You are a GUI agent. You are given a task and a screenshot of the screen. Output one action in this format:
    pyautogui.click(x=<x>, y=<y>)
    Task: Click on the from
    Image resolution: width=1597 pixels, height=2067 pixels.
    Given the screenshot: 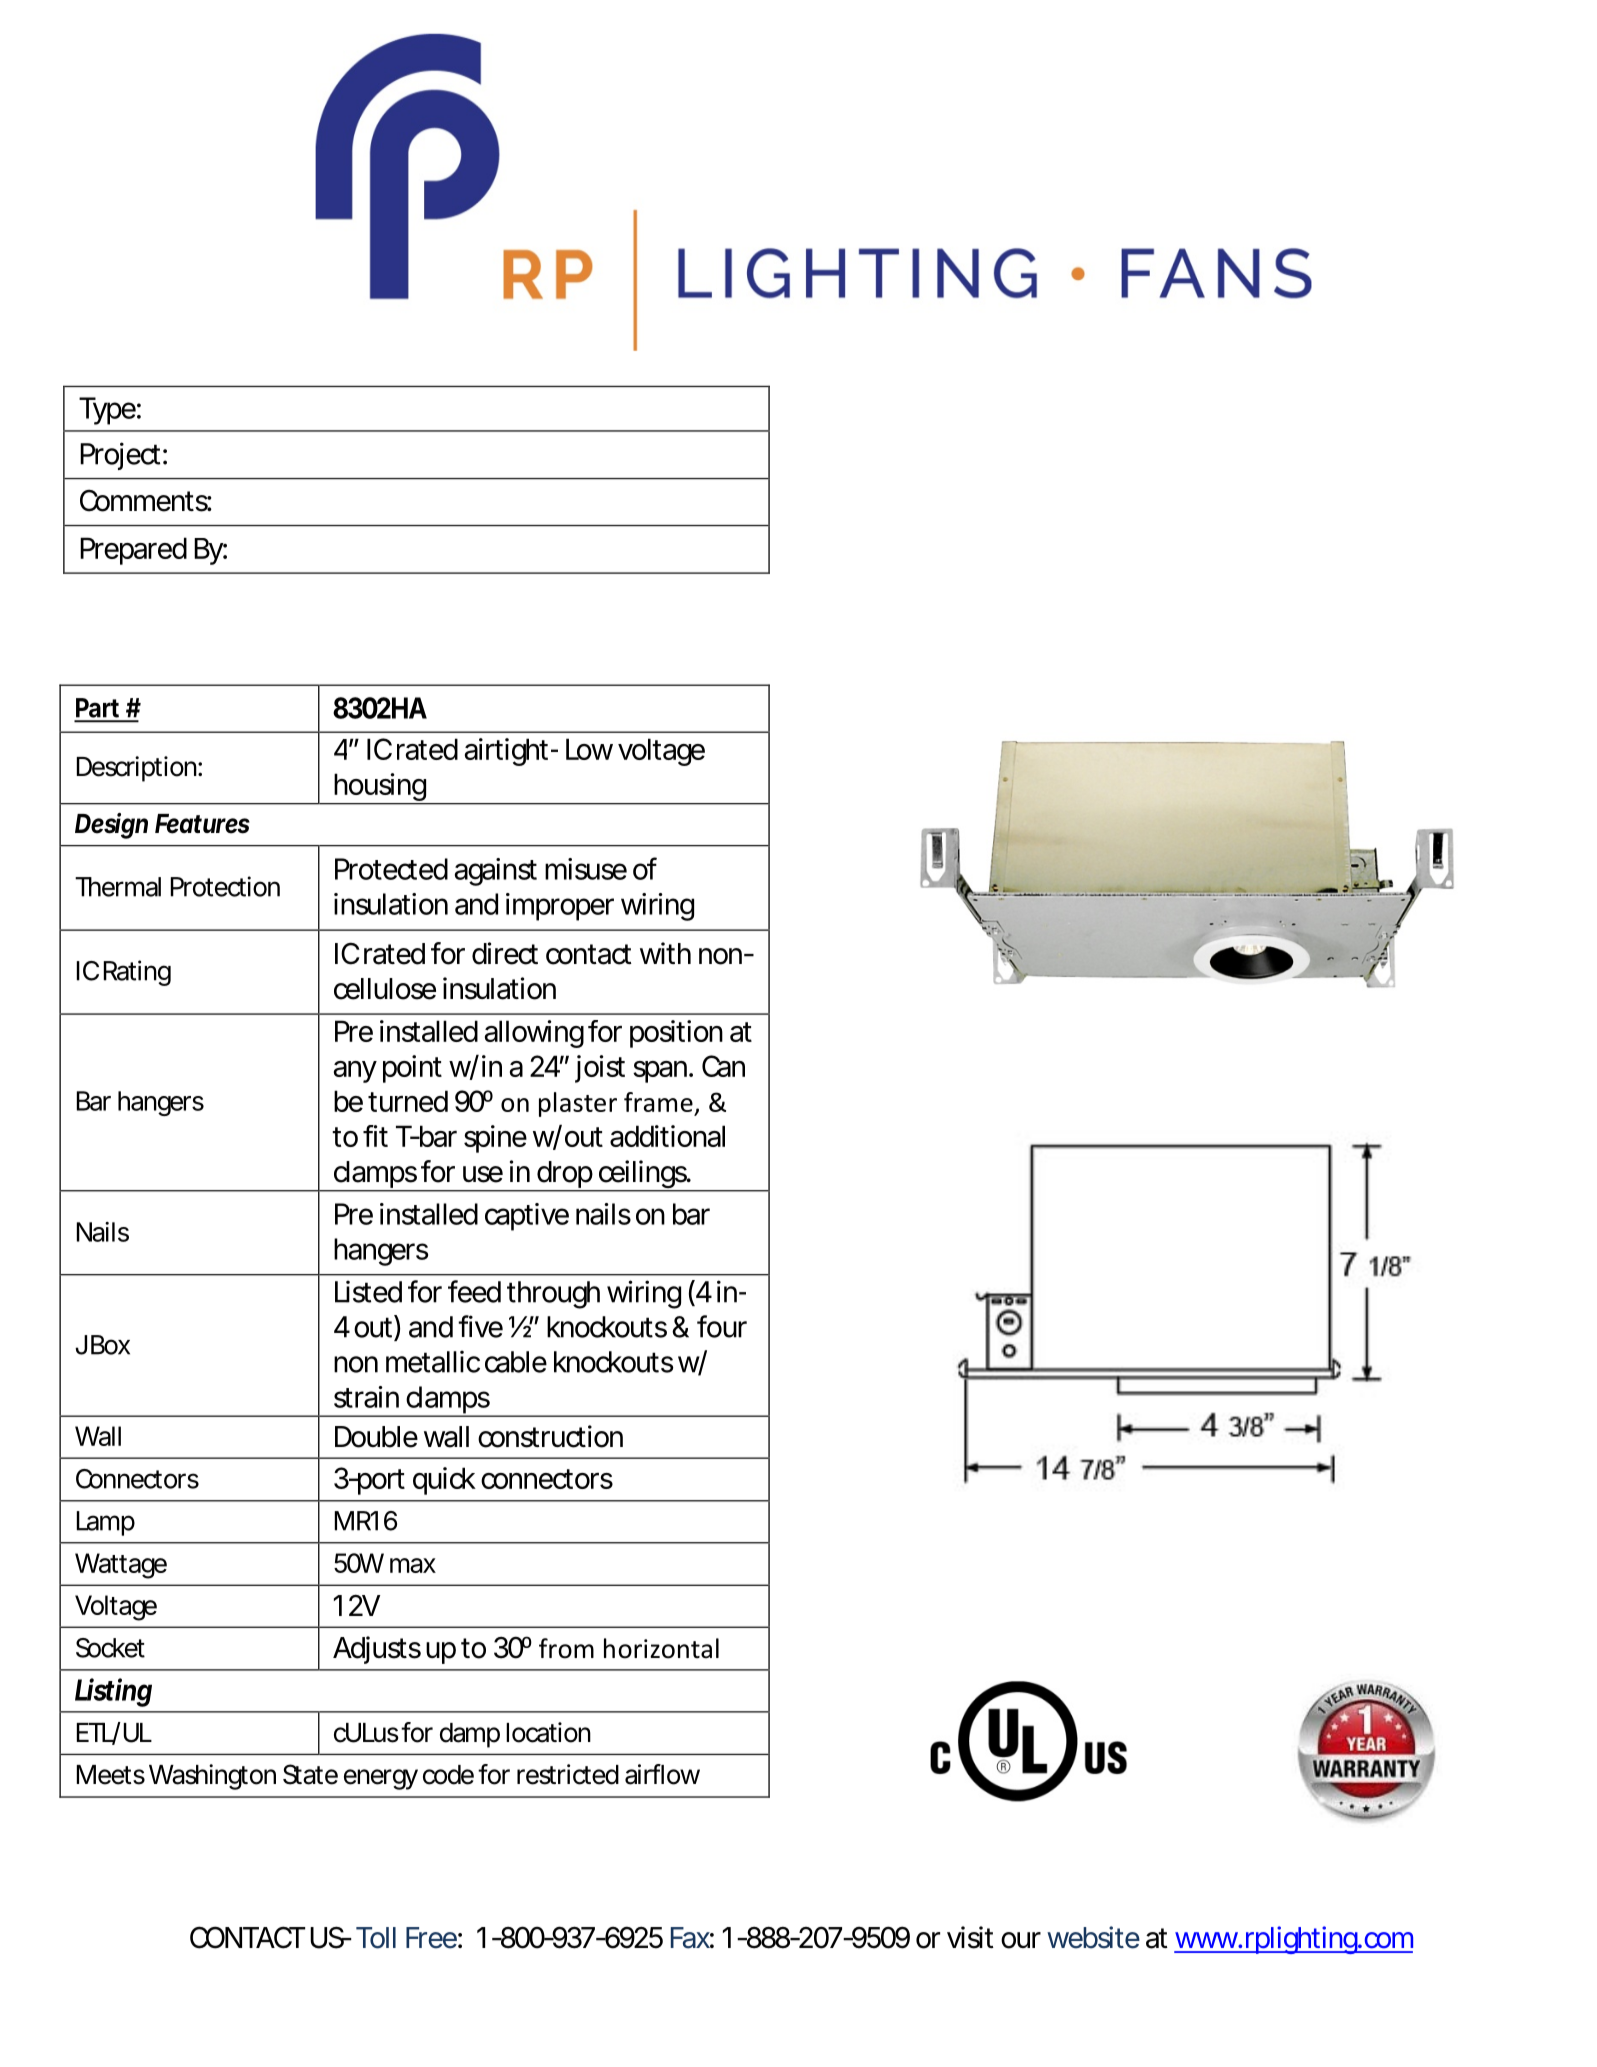 What is the action you would take?
    pyautogui.click(x=566, y=1648)
